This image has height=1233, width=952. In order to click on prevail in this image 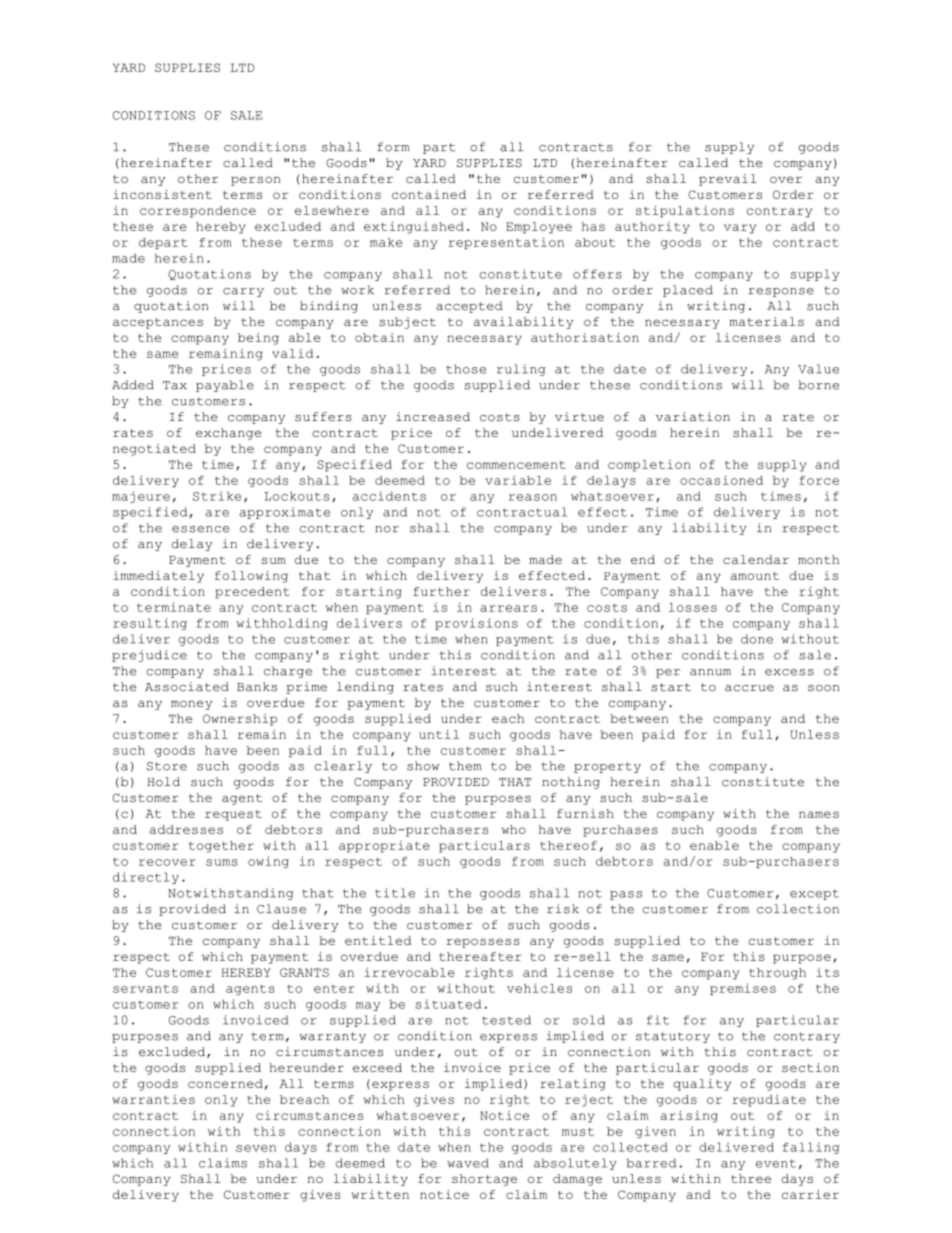, I will do `click(728, 180)`.
